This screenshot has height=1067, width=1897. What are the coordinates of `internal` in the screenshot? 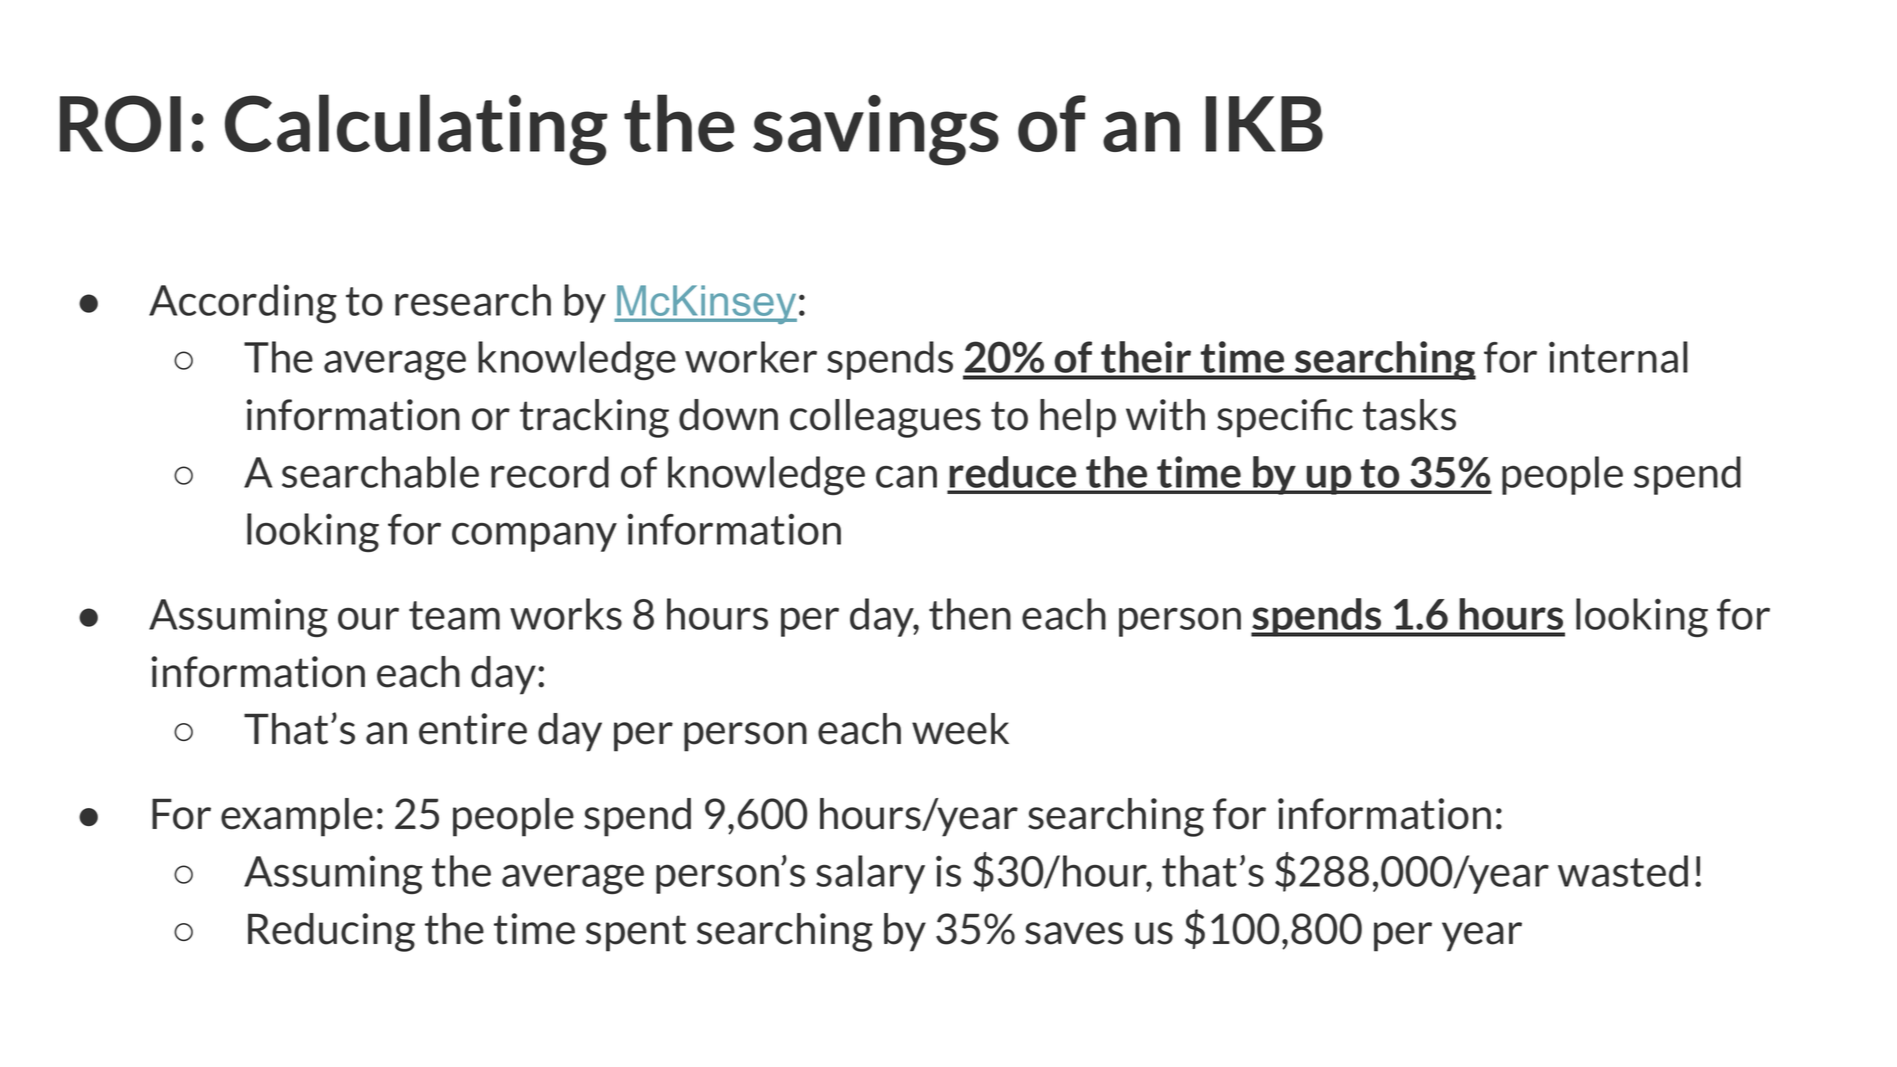 It's located at (1618, 357).
